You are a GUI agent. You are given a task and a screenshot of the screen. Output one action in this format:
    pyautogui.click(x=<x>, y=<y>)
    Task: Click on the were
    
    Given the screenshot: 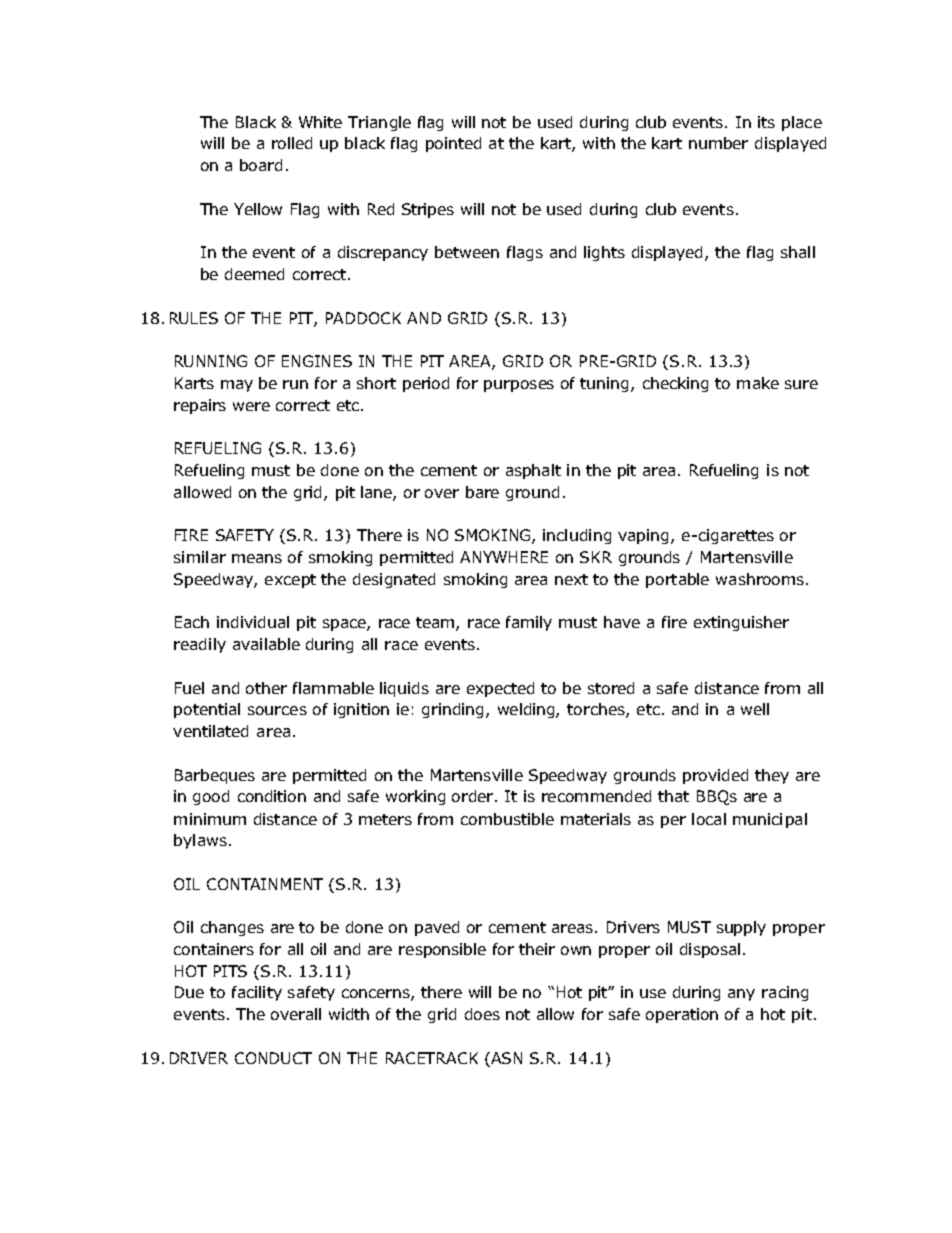 What is the action you would take?
    pyautogui.click(x=251, y=406)
